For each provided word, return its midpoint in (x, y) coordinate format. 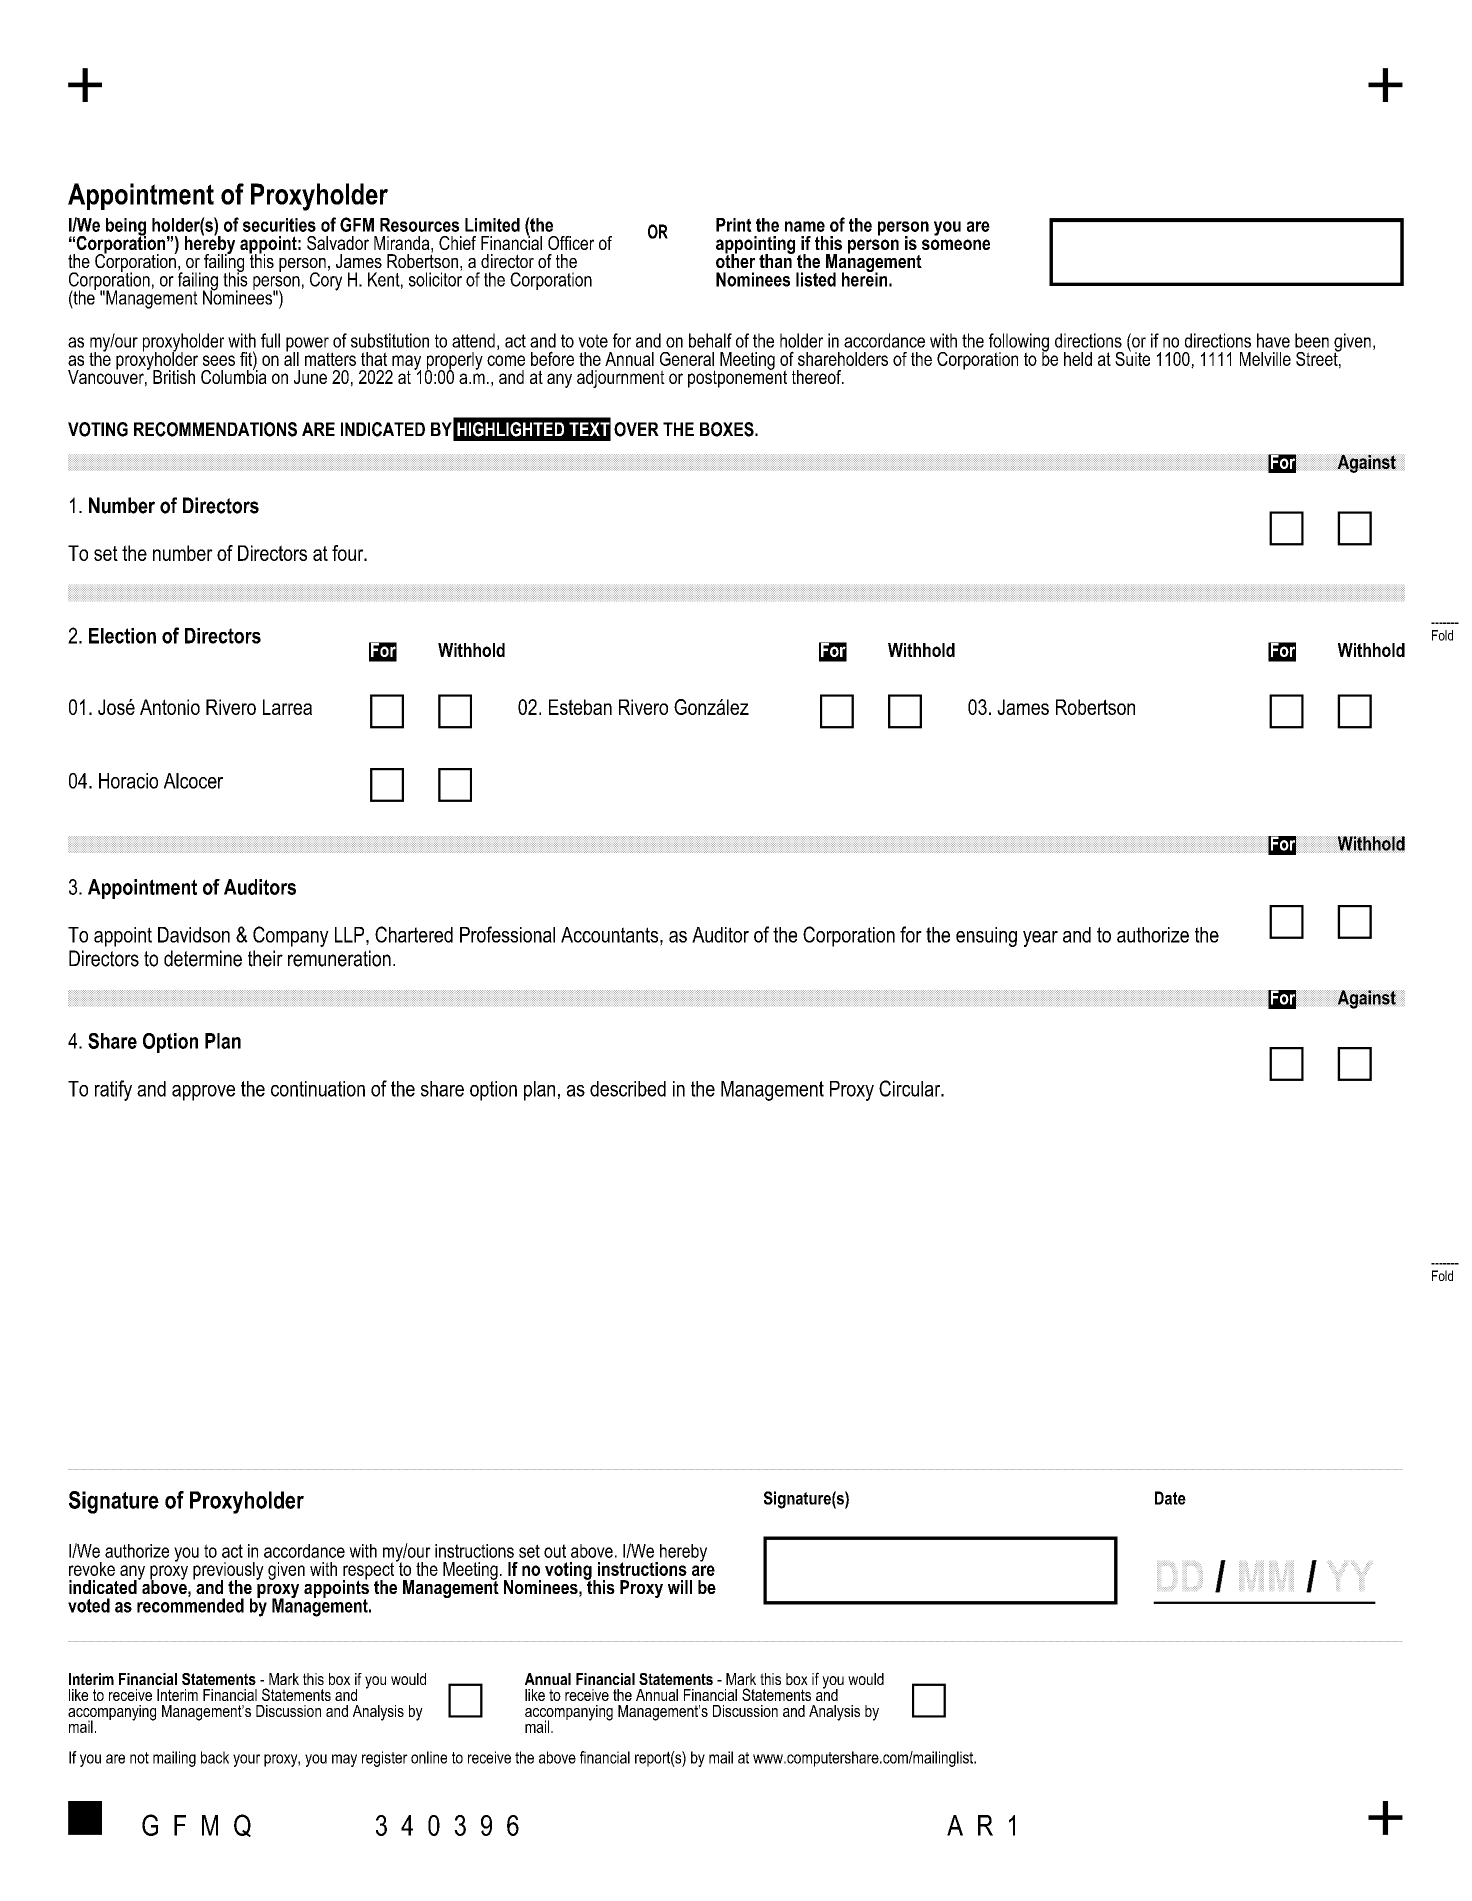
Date (1170, 1498)
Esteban (580, 707)
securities (279, 225)
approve (203, 1093)
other (735, 260)
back (215, 1757)
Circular (911, 1088)
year (1040, 939)
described (628, 1089)
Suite (1132, 357)
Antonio (170, 707)
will (680, 1587)
